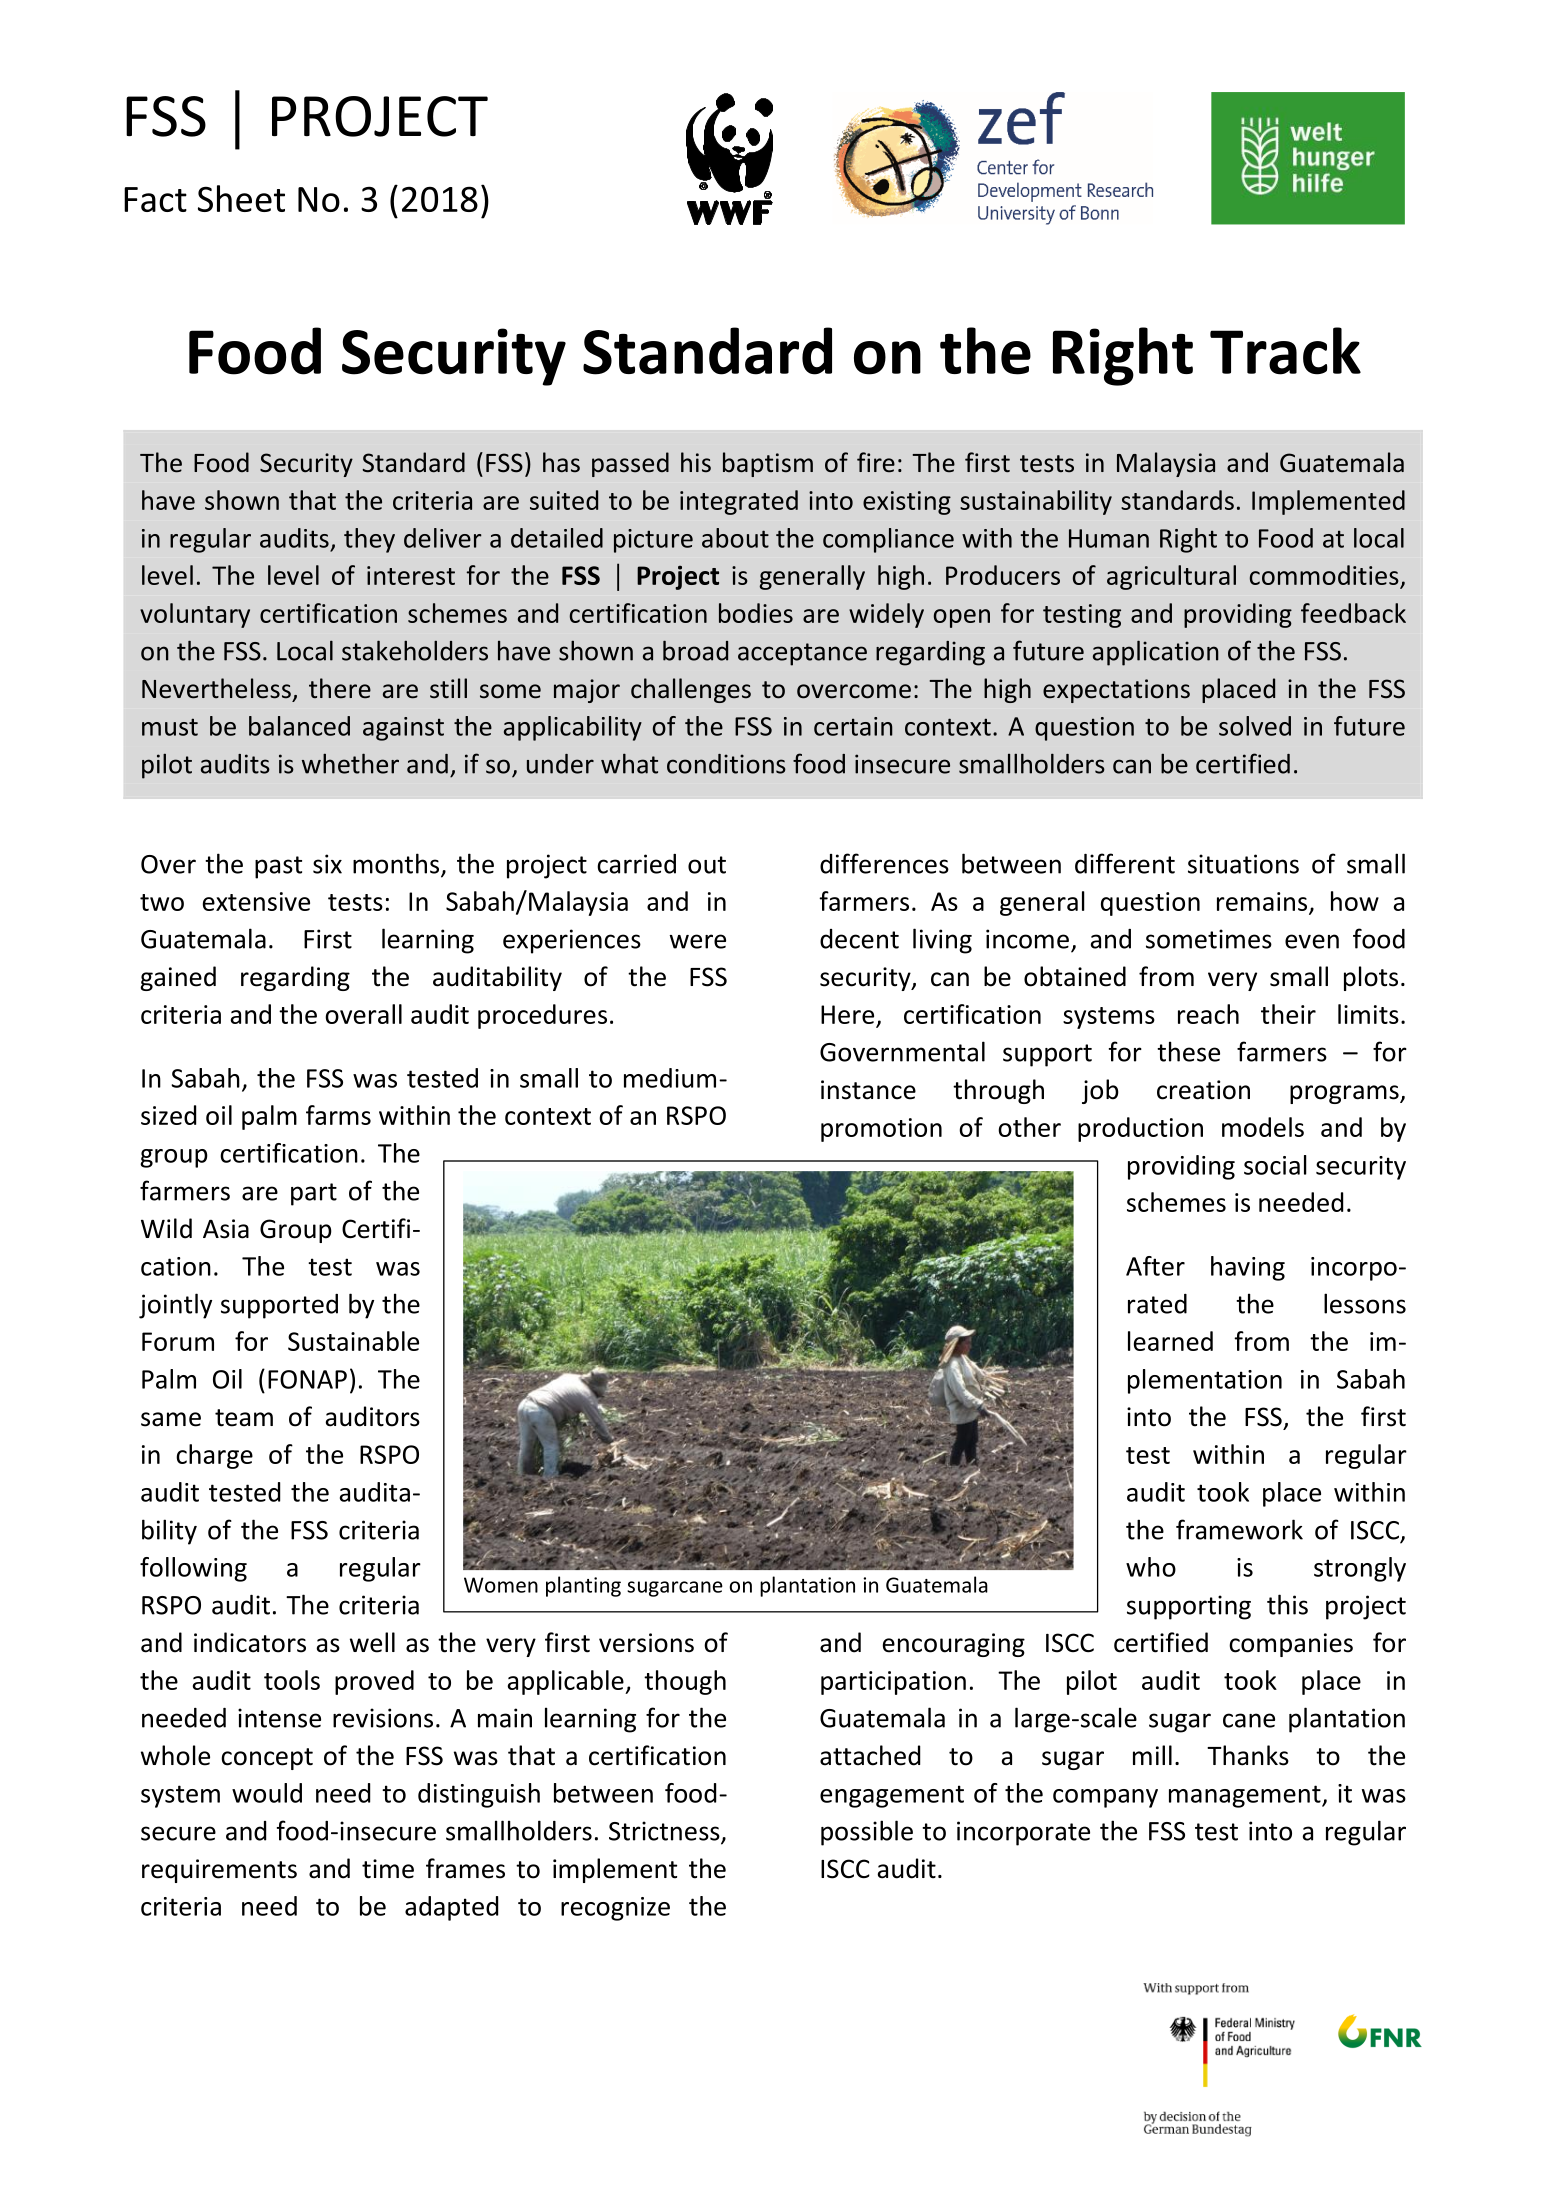 This page has height=2187, width=1546. Describe the element at coordinates (881, 1130) in the page. I see `promotion` at that location.
